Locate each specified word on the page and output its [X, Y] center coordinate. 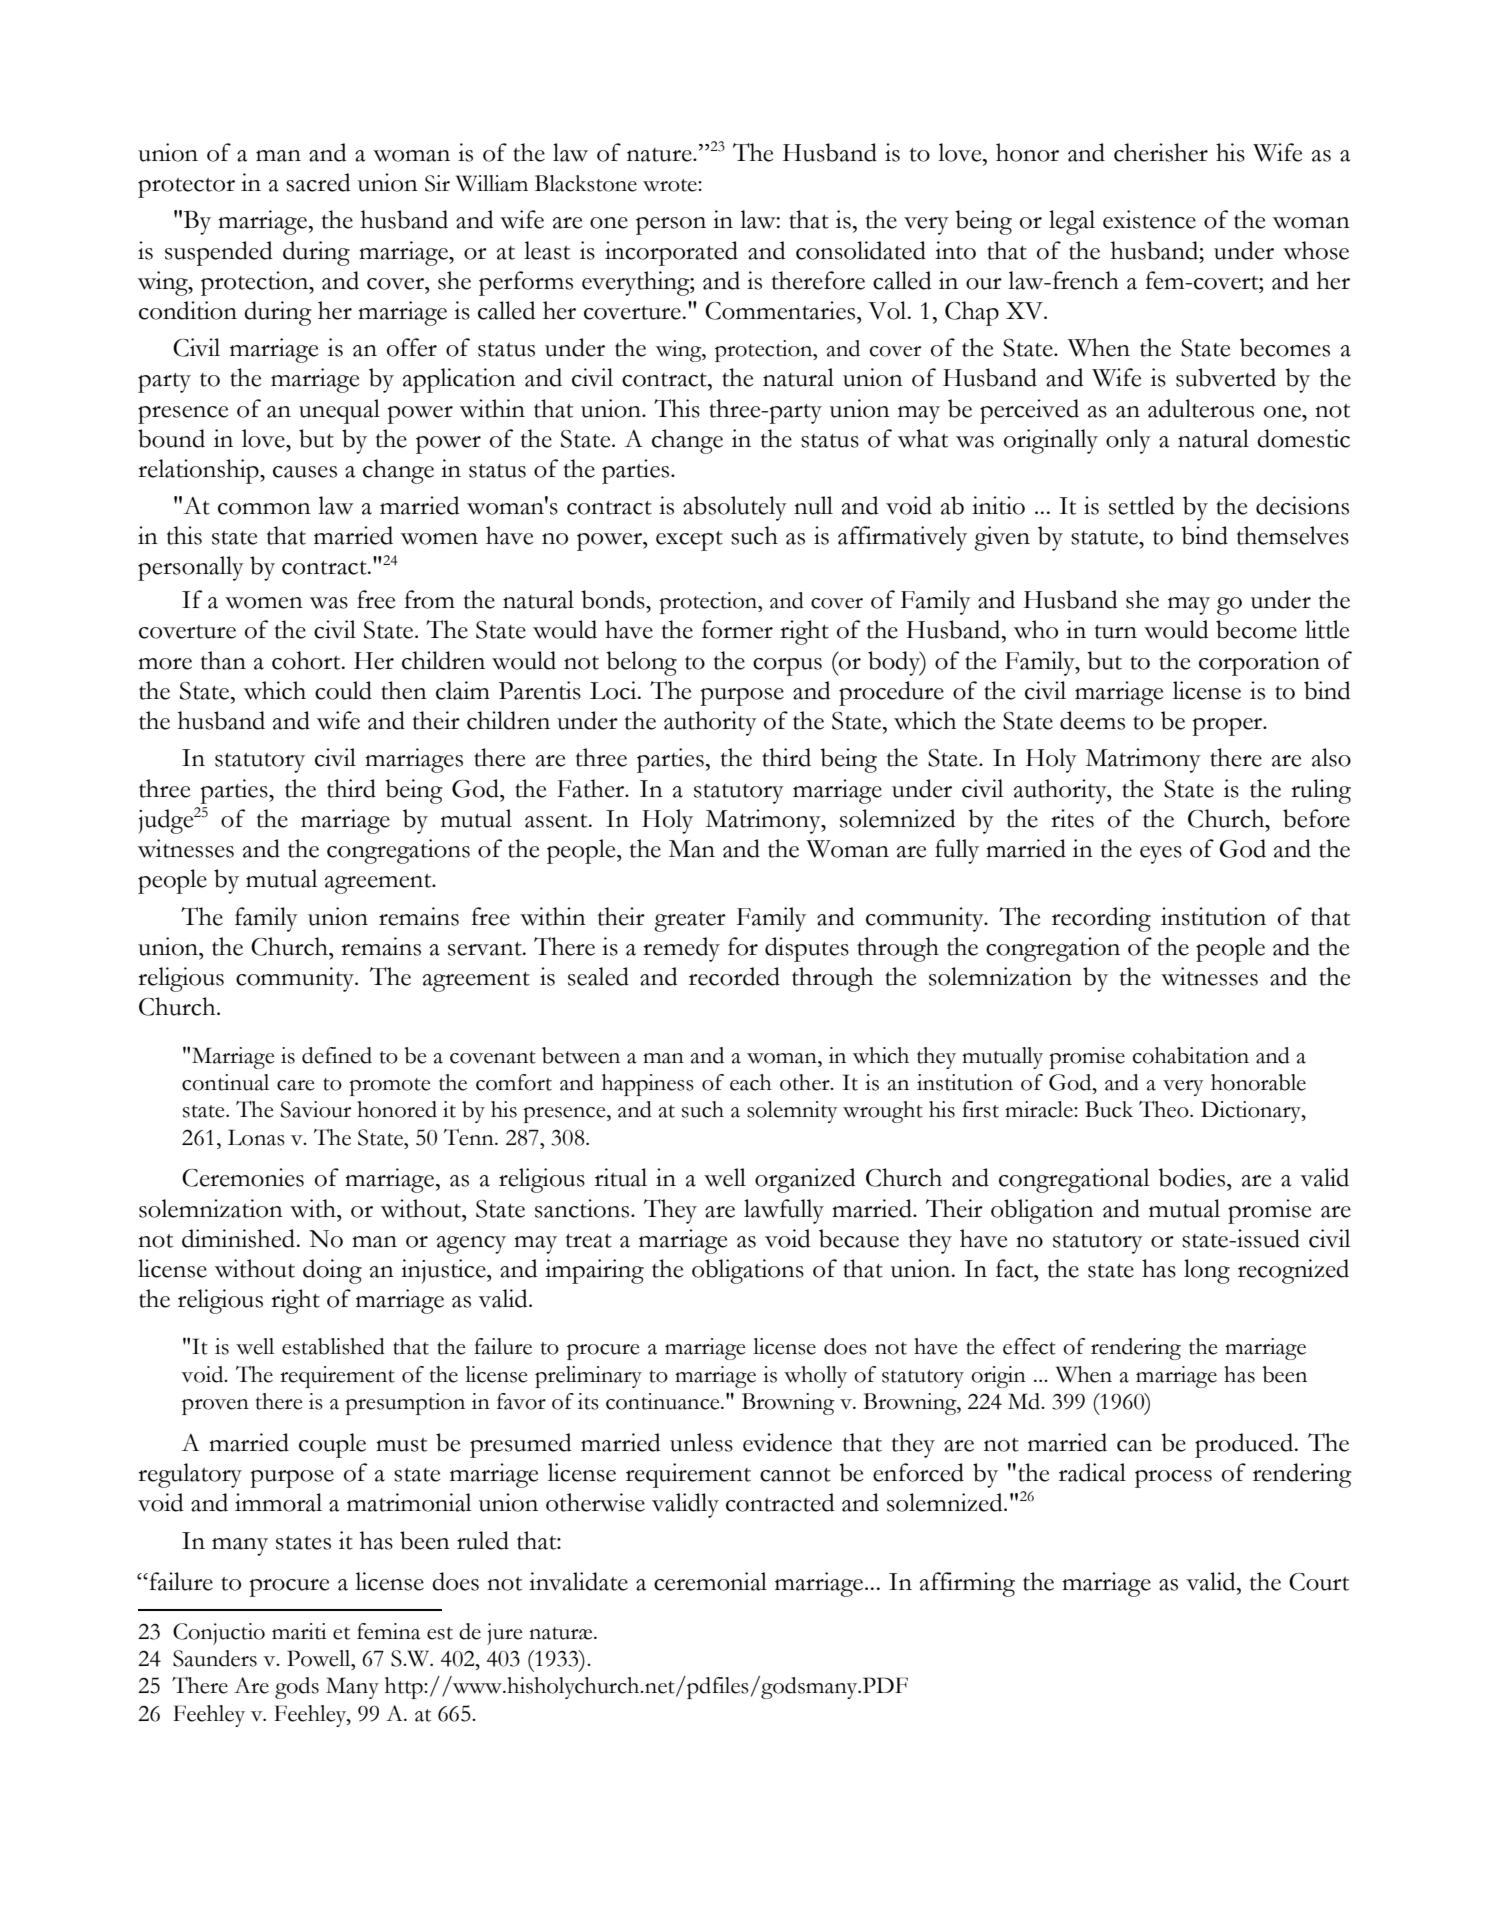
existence [1149, 219]
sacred [318, 182]
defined [337, 1055]
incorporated [671, 253]
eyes [1161, 855]
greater [690, 922]
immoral [278, 1502]
